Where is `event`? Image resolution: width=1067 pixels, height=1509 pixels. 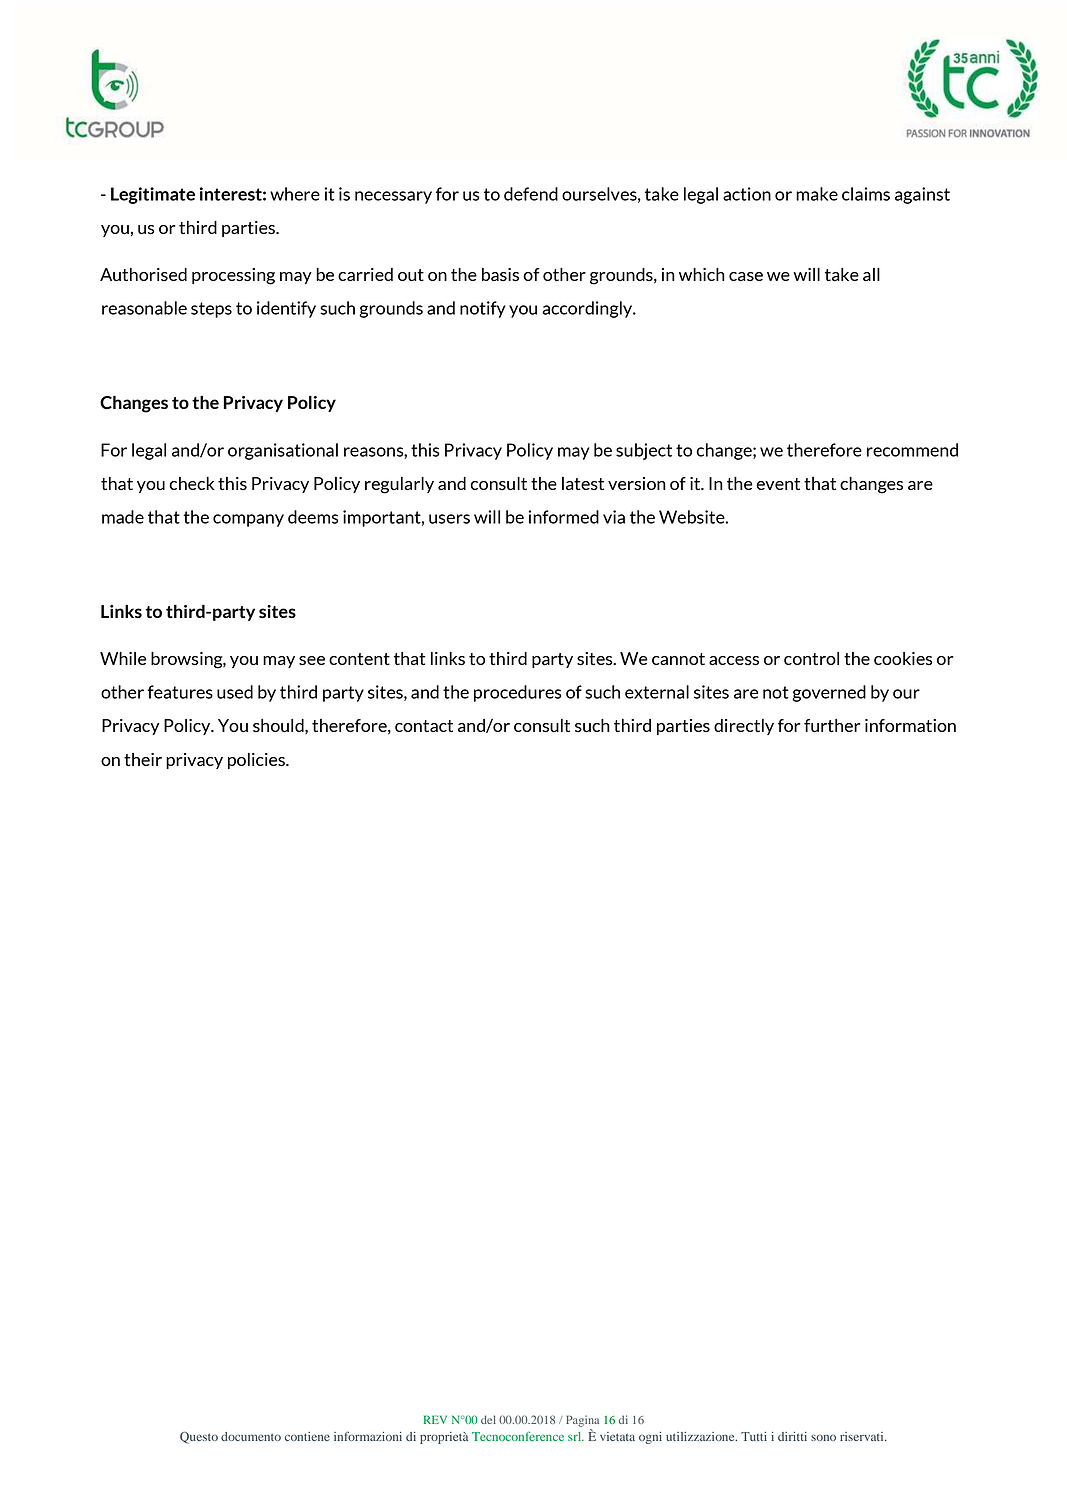 event is located at coordinates (778, 484).
